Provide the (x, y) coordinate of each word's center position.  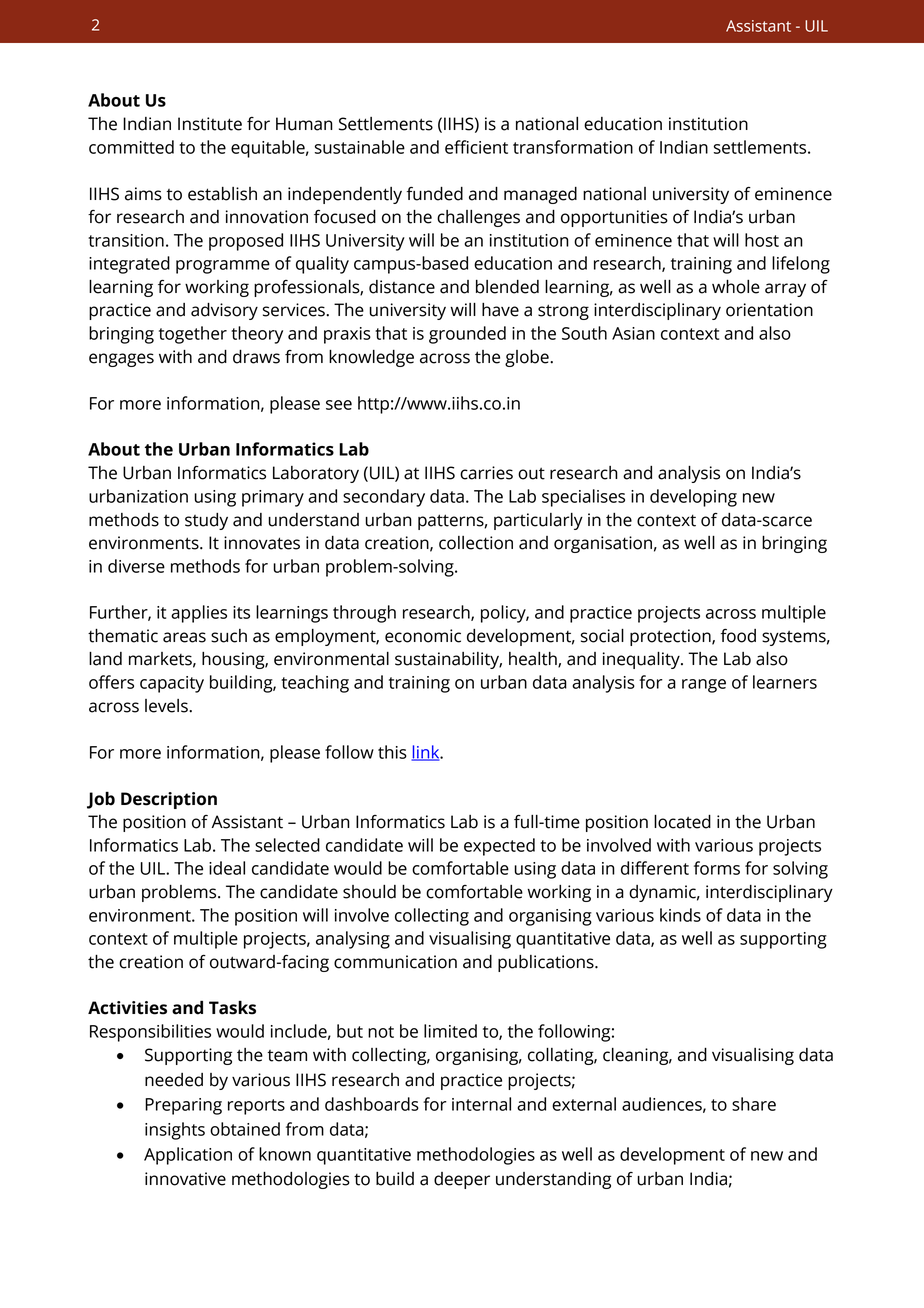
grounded (467, 335)
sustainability (448, 660)
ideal (227, 868)
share (754, 1104)
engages (121, 360)
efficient (476, 147)
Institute (210, 124)
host (762, 240)
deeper (462, 1180)
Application (188, 1156)
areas (184, 637)
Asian (633, 333)
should (369, 892)
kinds (680, 915)
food (738, 636)
